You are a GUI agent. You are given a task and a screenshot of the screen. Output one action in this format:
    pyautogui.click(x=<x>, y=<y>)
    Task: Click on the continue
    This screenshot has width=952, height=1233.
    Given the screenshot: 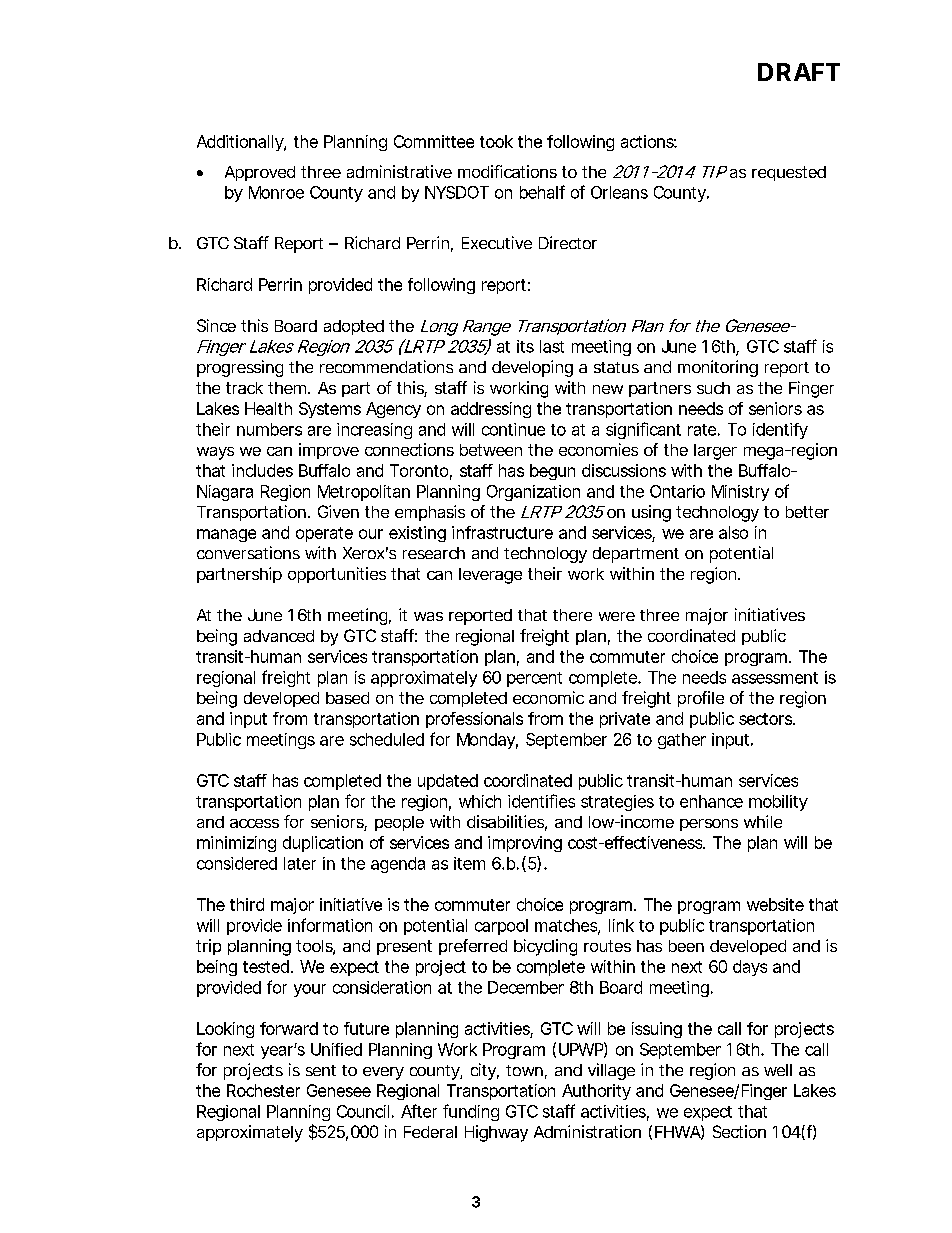 What is the action you would take?
    pyautogui.click(x=513, y=429)
